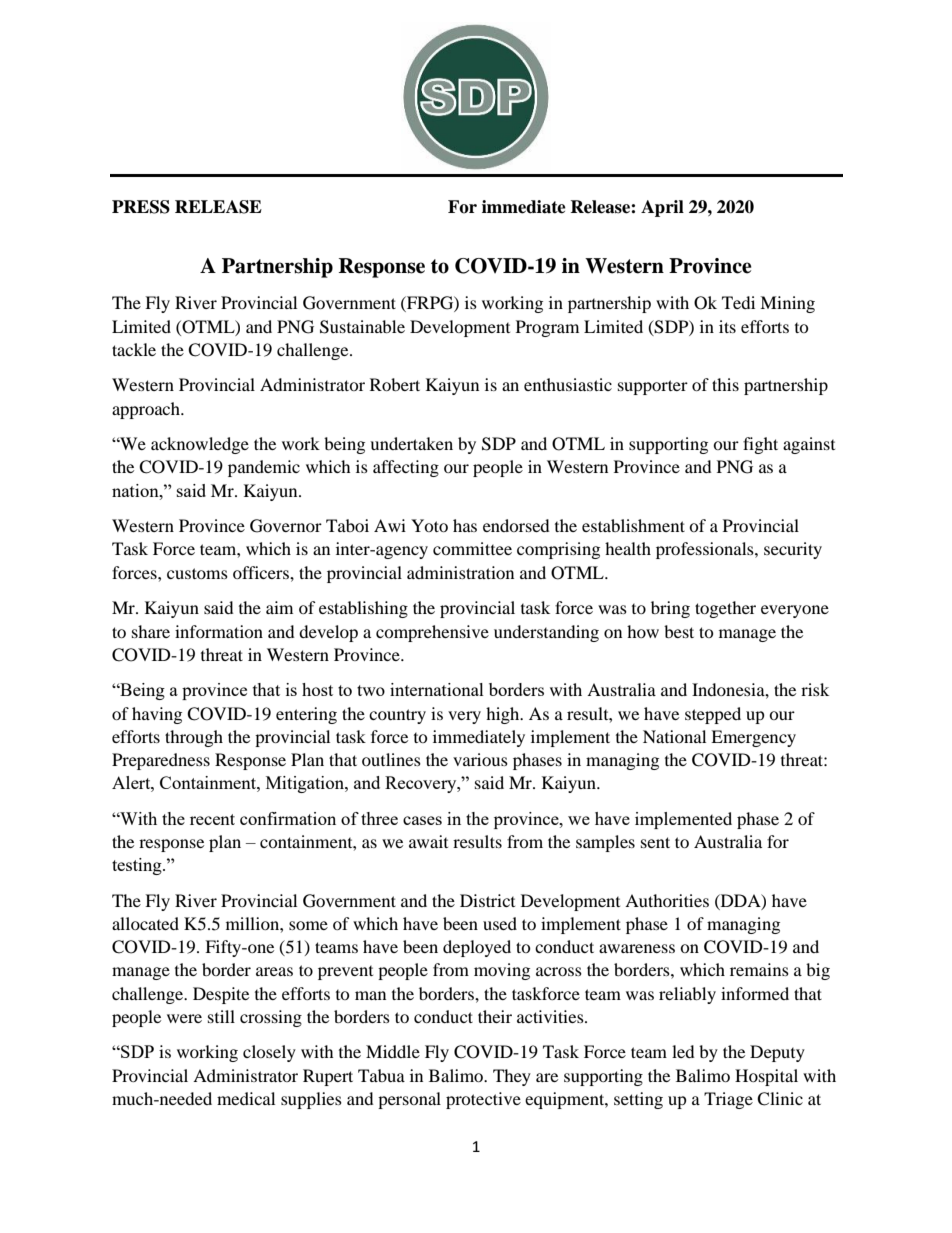 This image has width=952, height=1233. Describe the element at coordinates (547, 328) in the image. I see `Program` at that location.
